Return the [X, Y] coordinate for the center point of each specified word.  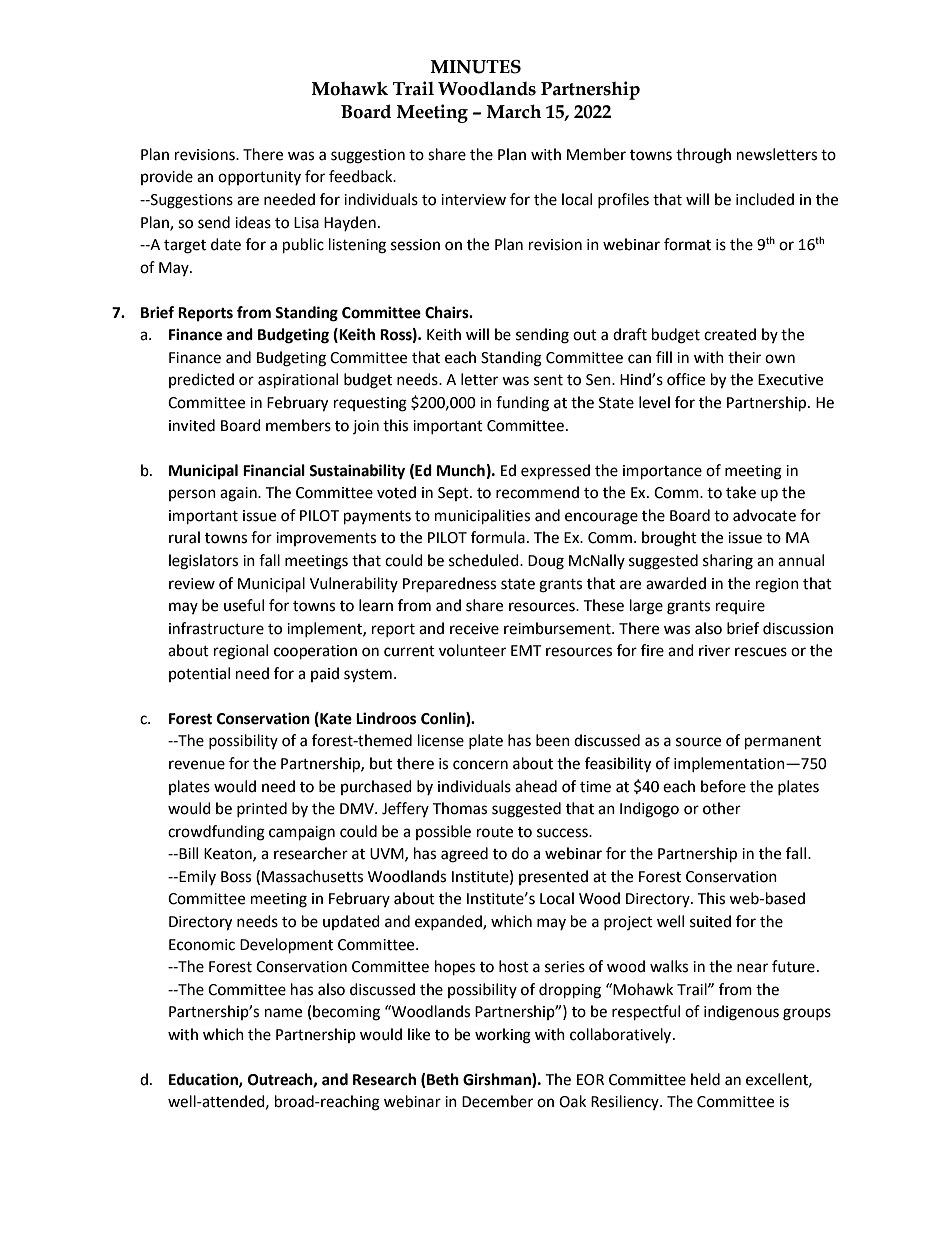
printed [262, 809]
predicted [201, 380]
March [514, 111]
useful [244, 605]
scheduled [485, 560]
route [495, 832]
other [722, 808]
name [283, 1013]
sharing [728, 562]
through [703, 156]
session [415, 245]
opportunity [259, 178]
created [730, 334]
